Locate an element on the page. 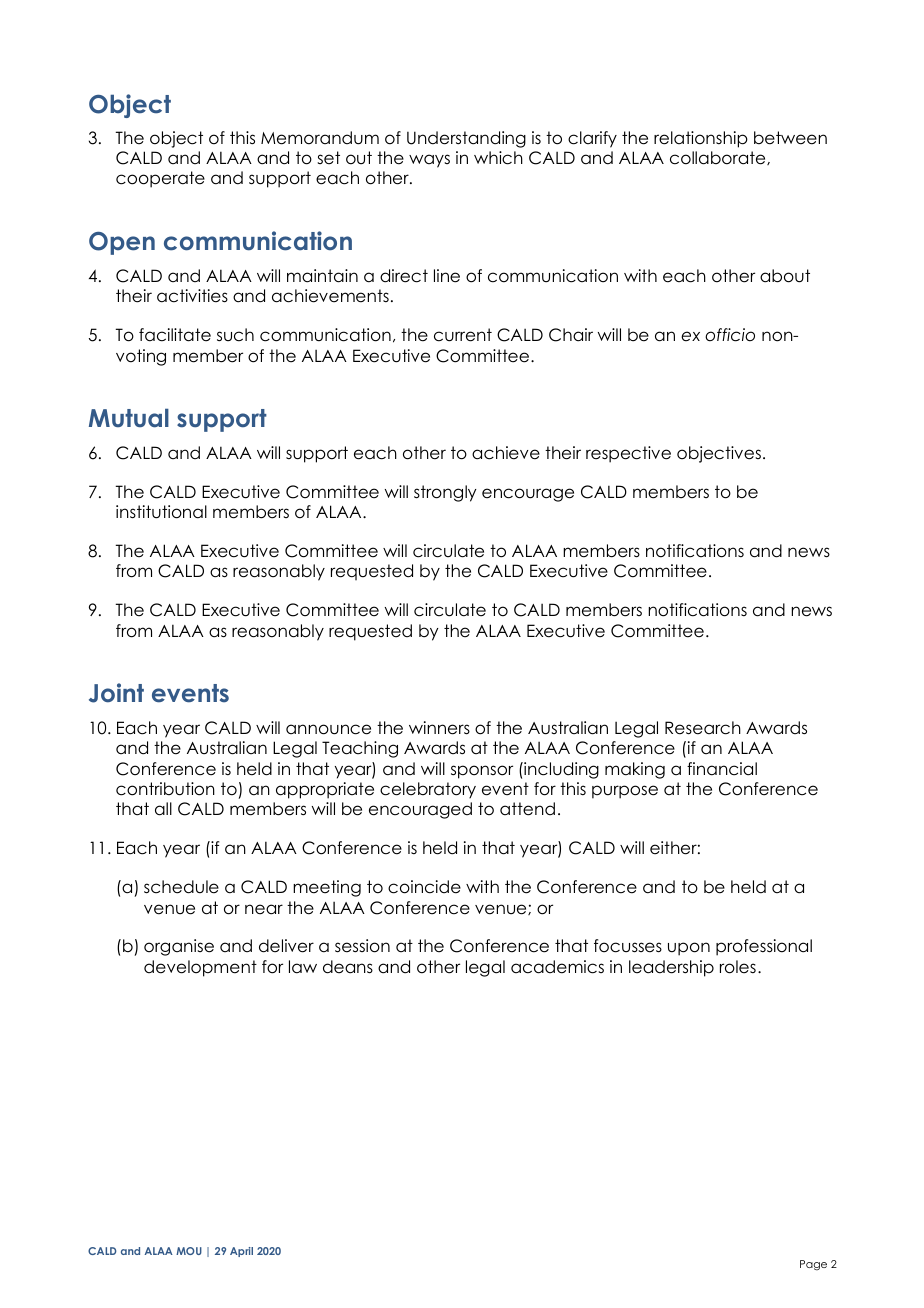  which is located at coordinates (498, 158).
